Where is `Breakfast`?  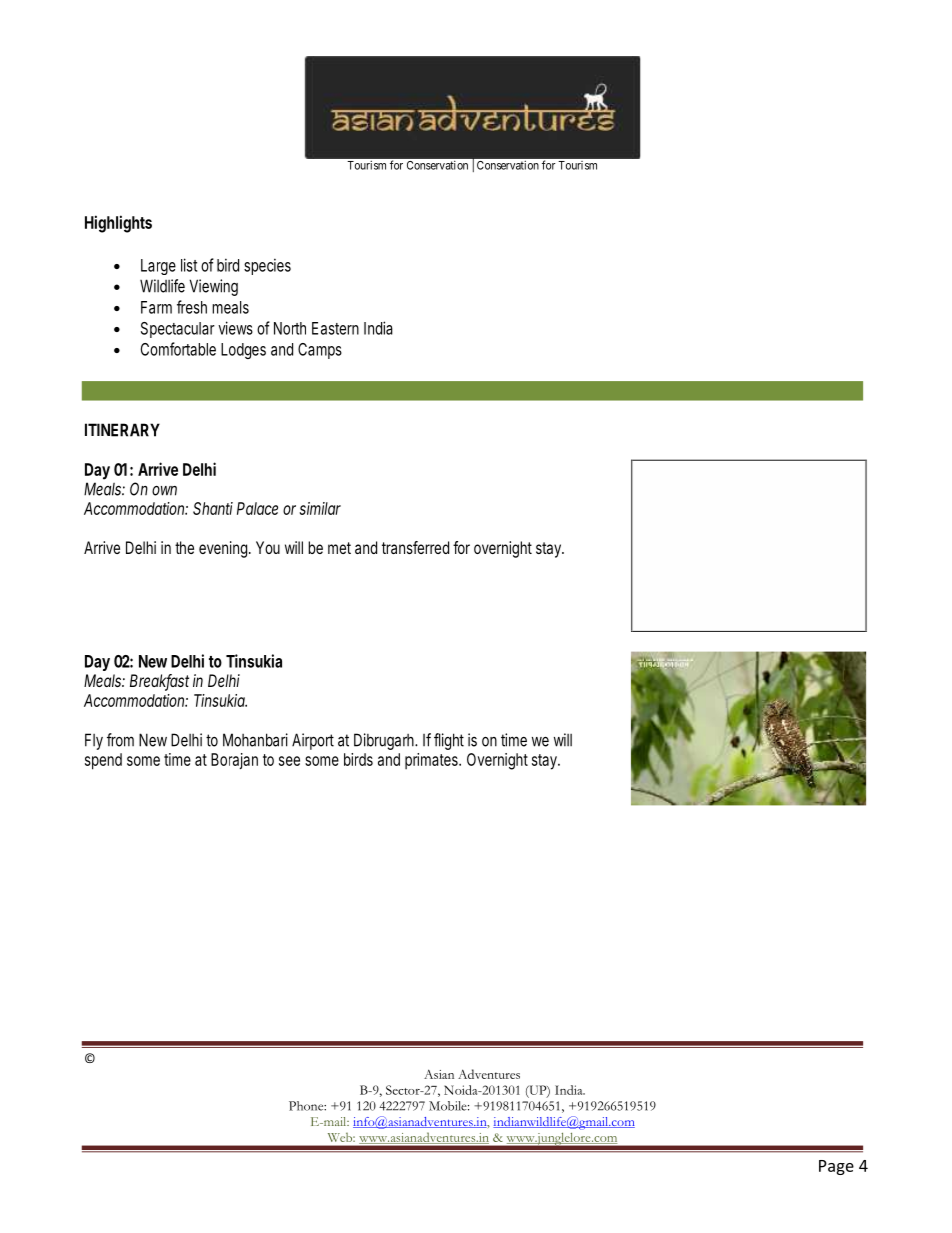
Breakfast is located at coordinates (159, 682).
